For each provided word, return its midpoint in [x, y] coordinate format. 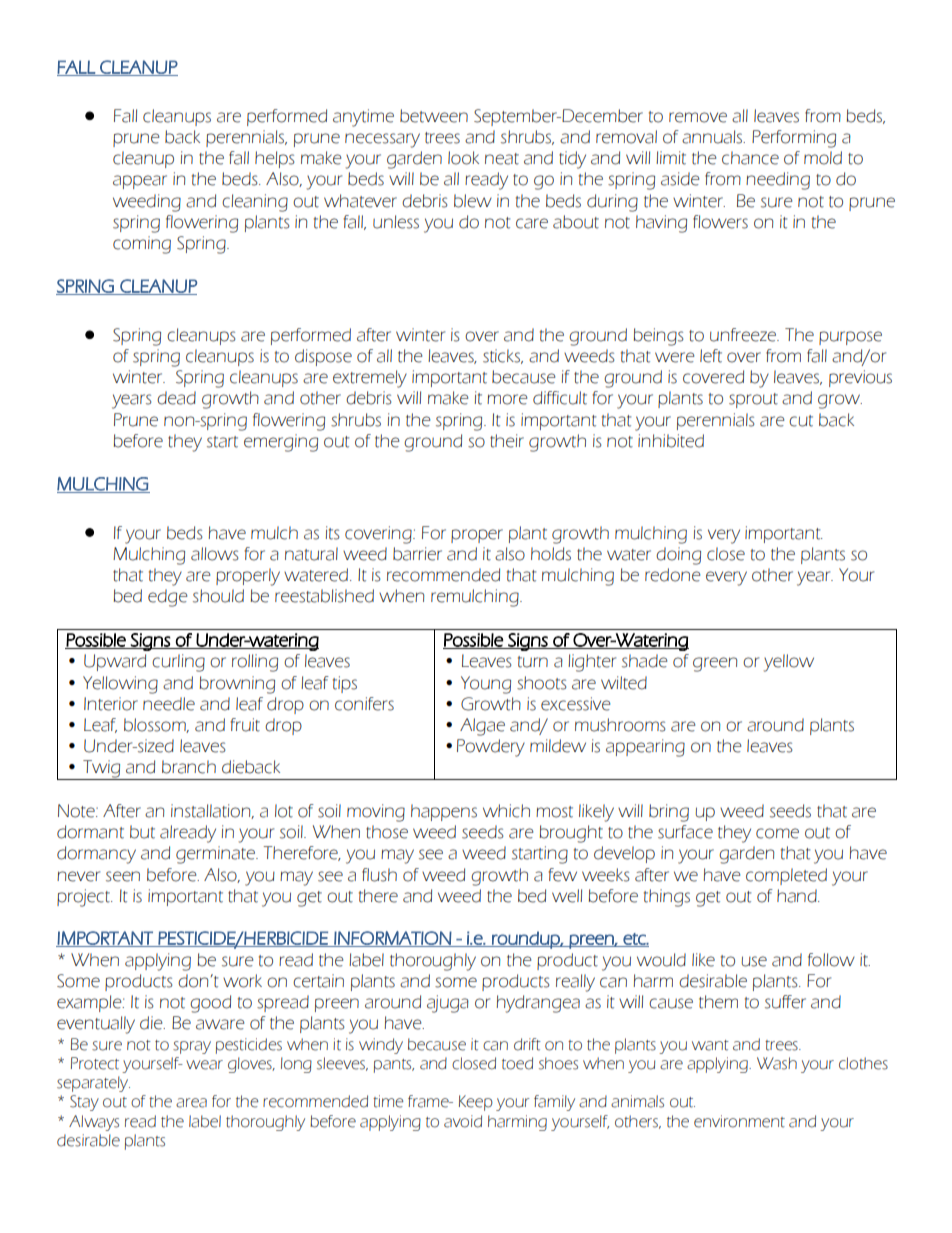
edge [167, 598]
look [463, 158]
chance [750, 158]
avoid [463, 1121]
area [191, 1103]
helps [275, 159]
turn [533, 662]
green [715, 664]
